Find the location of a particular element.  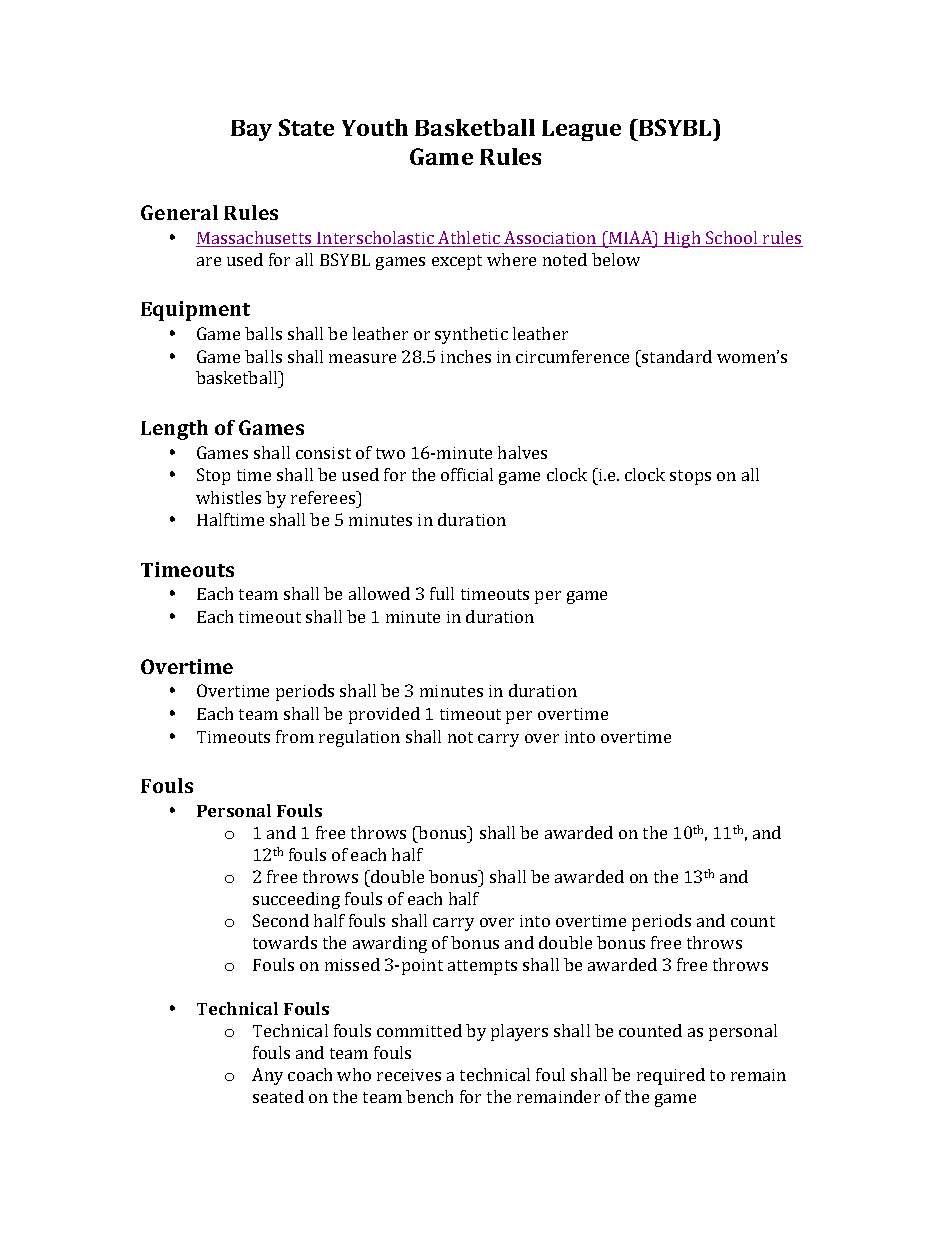

Any is located at coordinates (267, 1076).
